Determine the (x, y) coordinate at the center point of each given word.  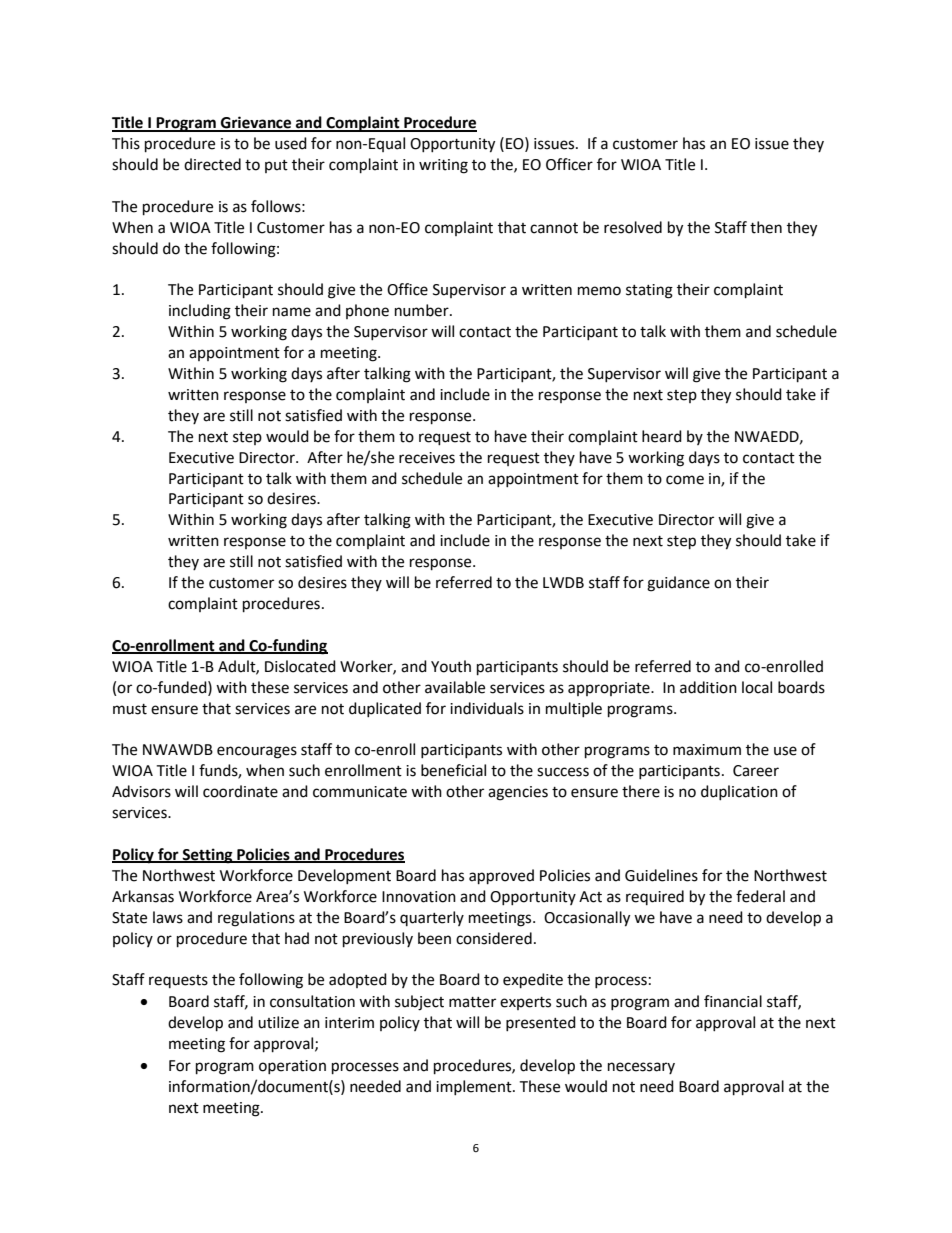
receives (427, 458)
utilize (278, 1022)
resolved (633, 227)
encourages (257, 752)
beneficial (453, 770)
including (200, 312)
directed (212, 164)
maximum (707, 750)
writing (443, 166)
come (685, 480)
